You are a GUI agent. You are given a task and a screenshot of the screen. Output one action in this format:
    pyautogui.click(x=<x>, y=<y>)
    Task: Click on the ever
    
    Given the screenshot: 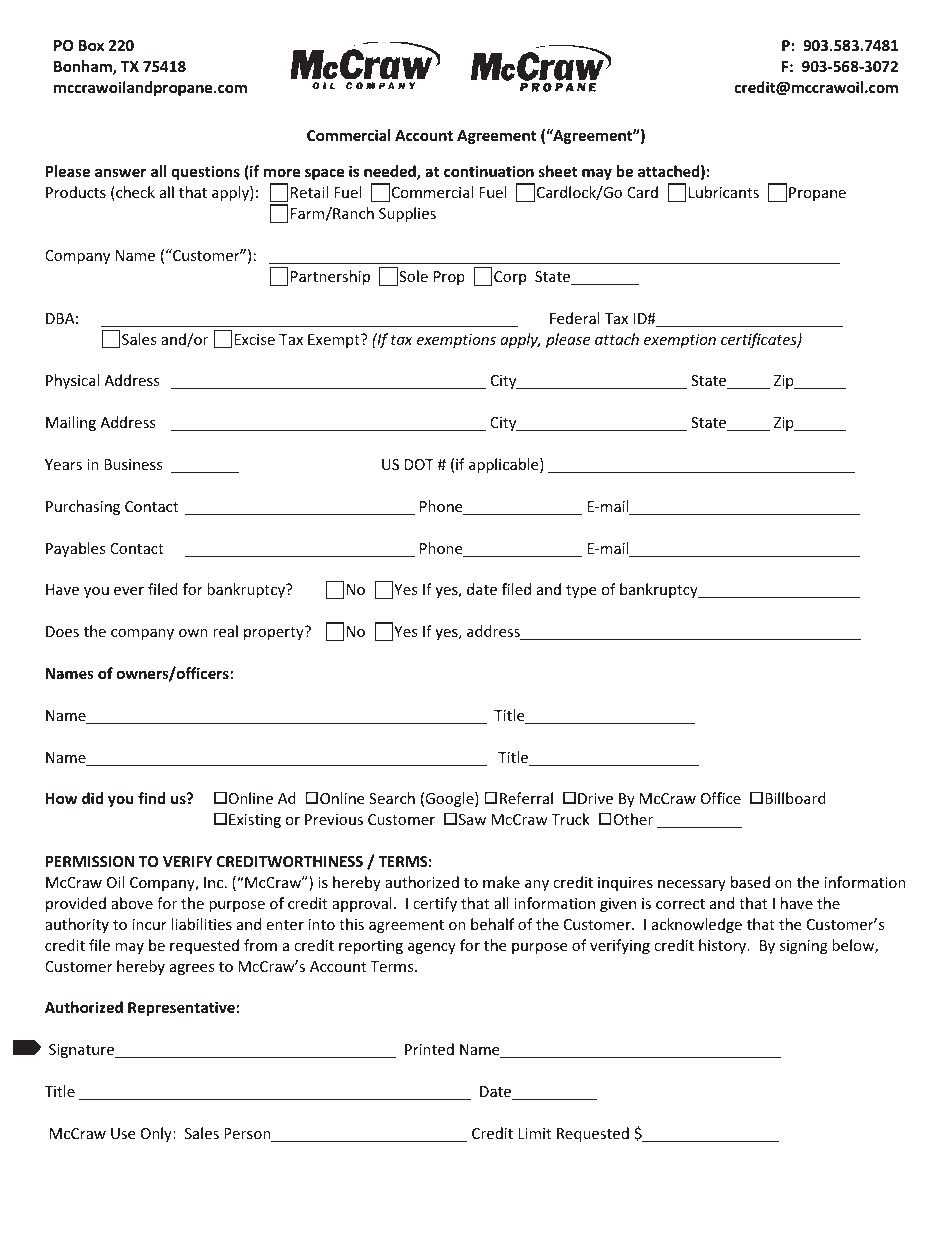 What is the action you would take?
    pyautogui.click(x=129, y=591)
